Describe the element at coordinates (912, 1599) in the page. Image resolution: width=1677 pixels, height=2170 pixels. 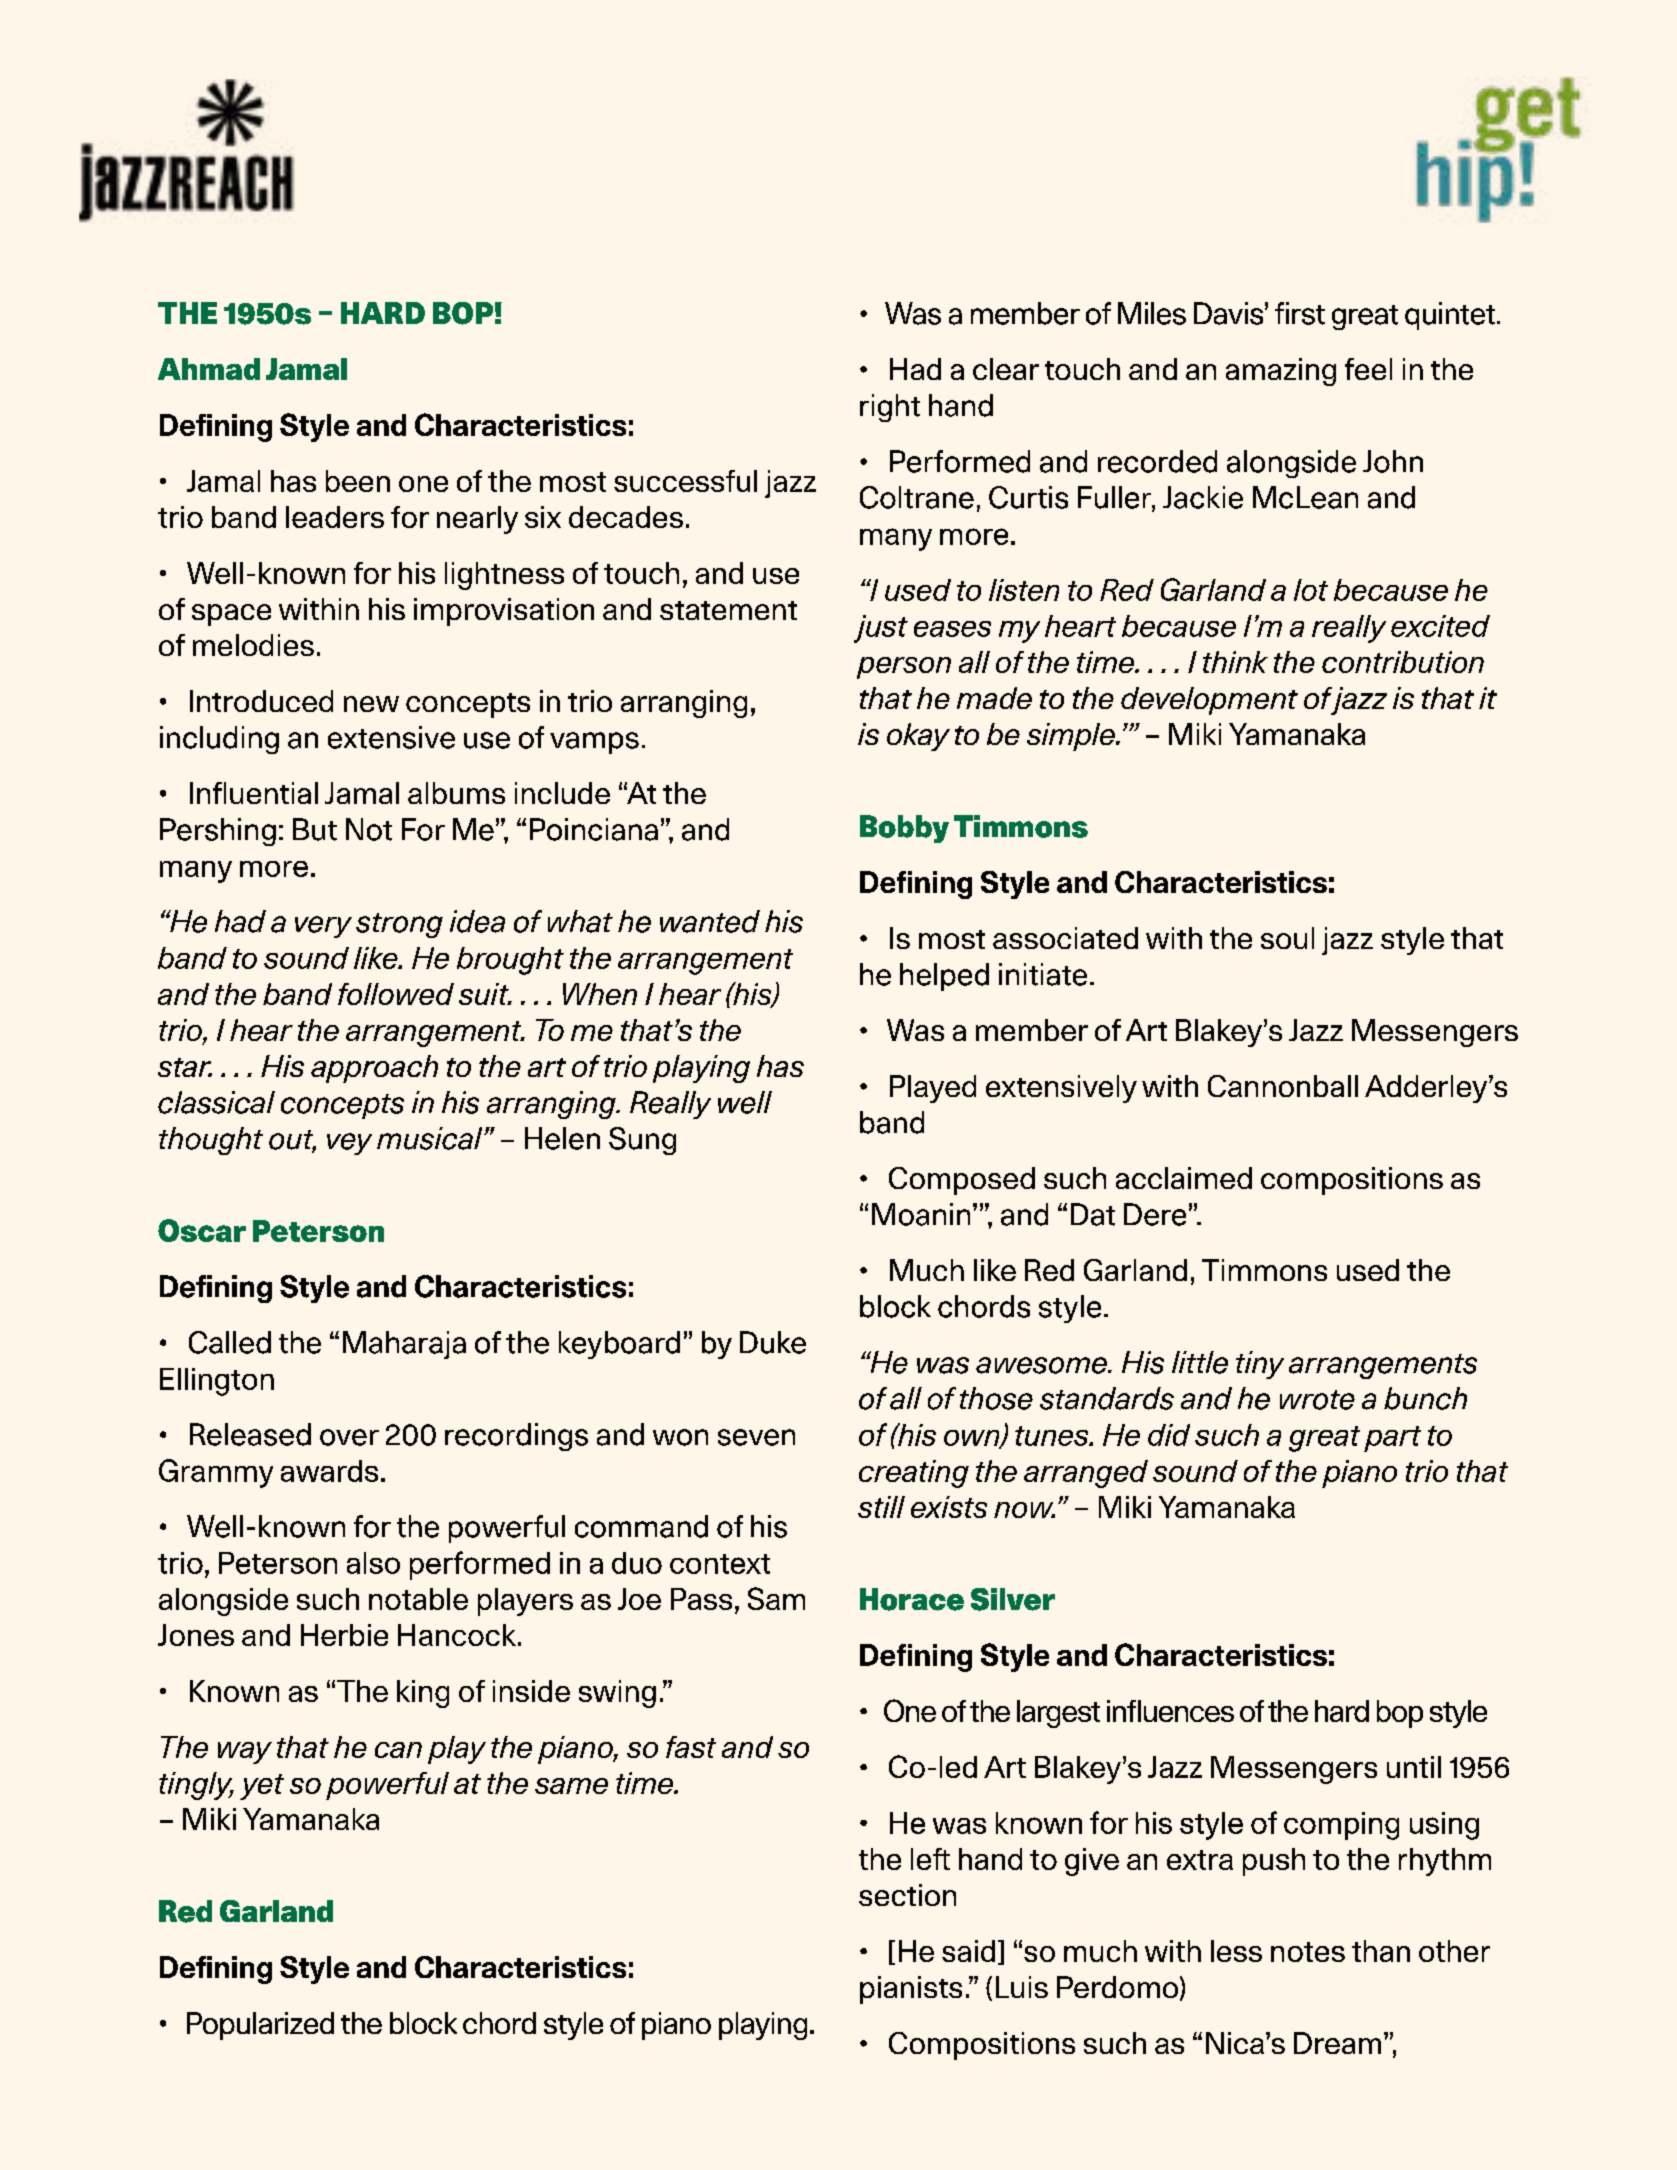
I see `Horace` at that location.
